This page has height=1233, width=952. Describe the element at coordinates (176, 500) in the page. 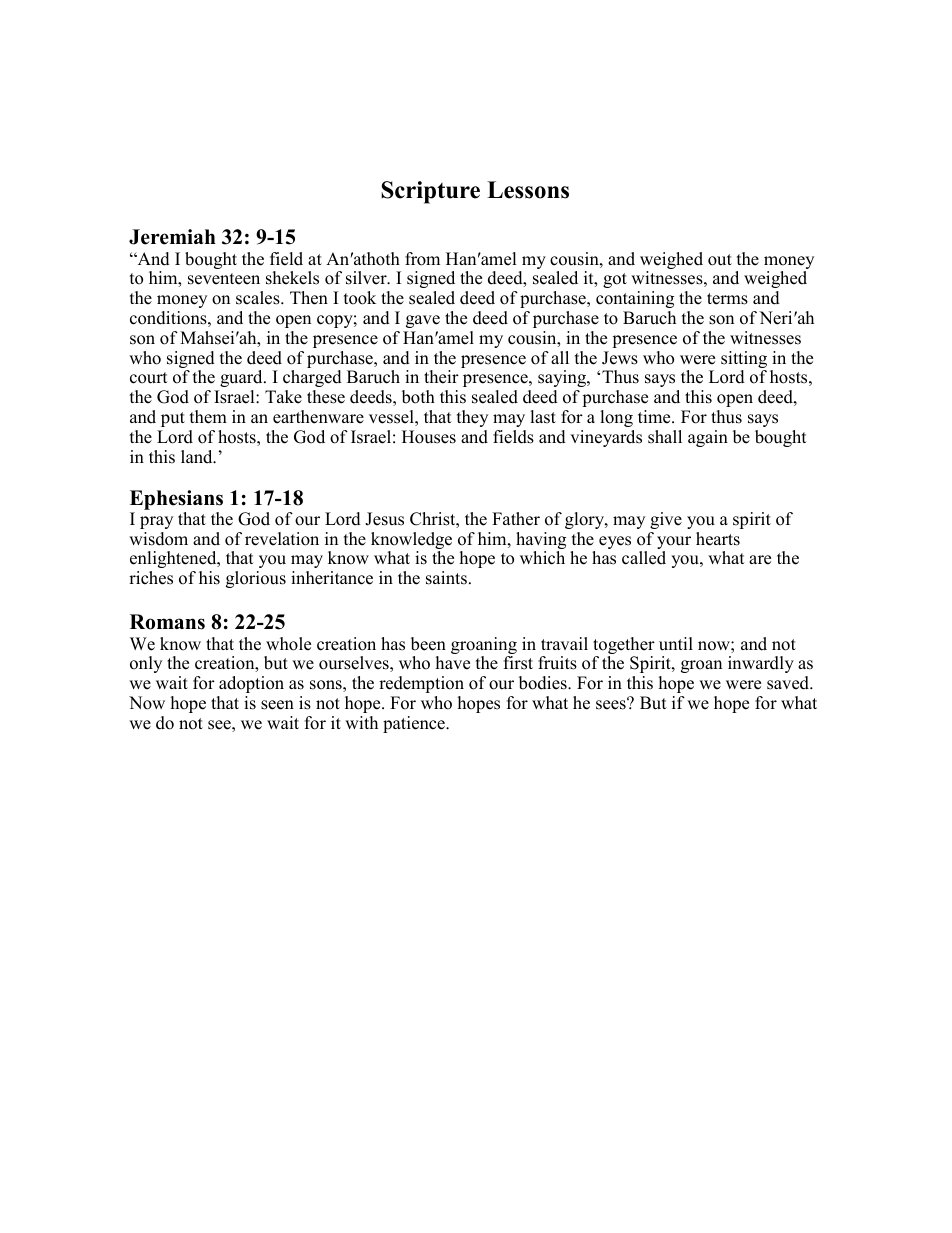

I see `Ephesians` at that location.
